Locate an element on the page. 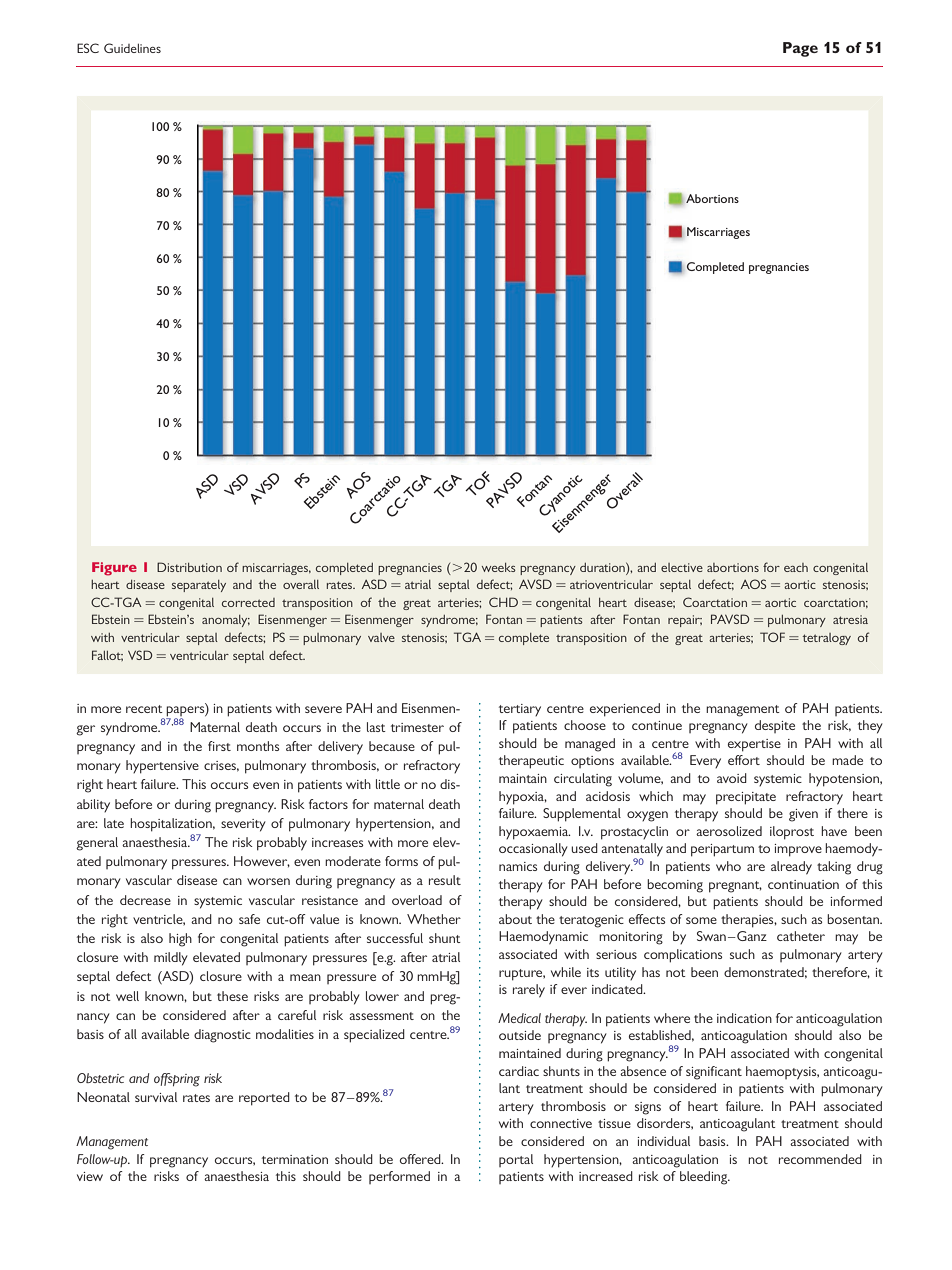 The image size is (952, 1270). survival is located at coordinates (156, 1097).
